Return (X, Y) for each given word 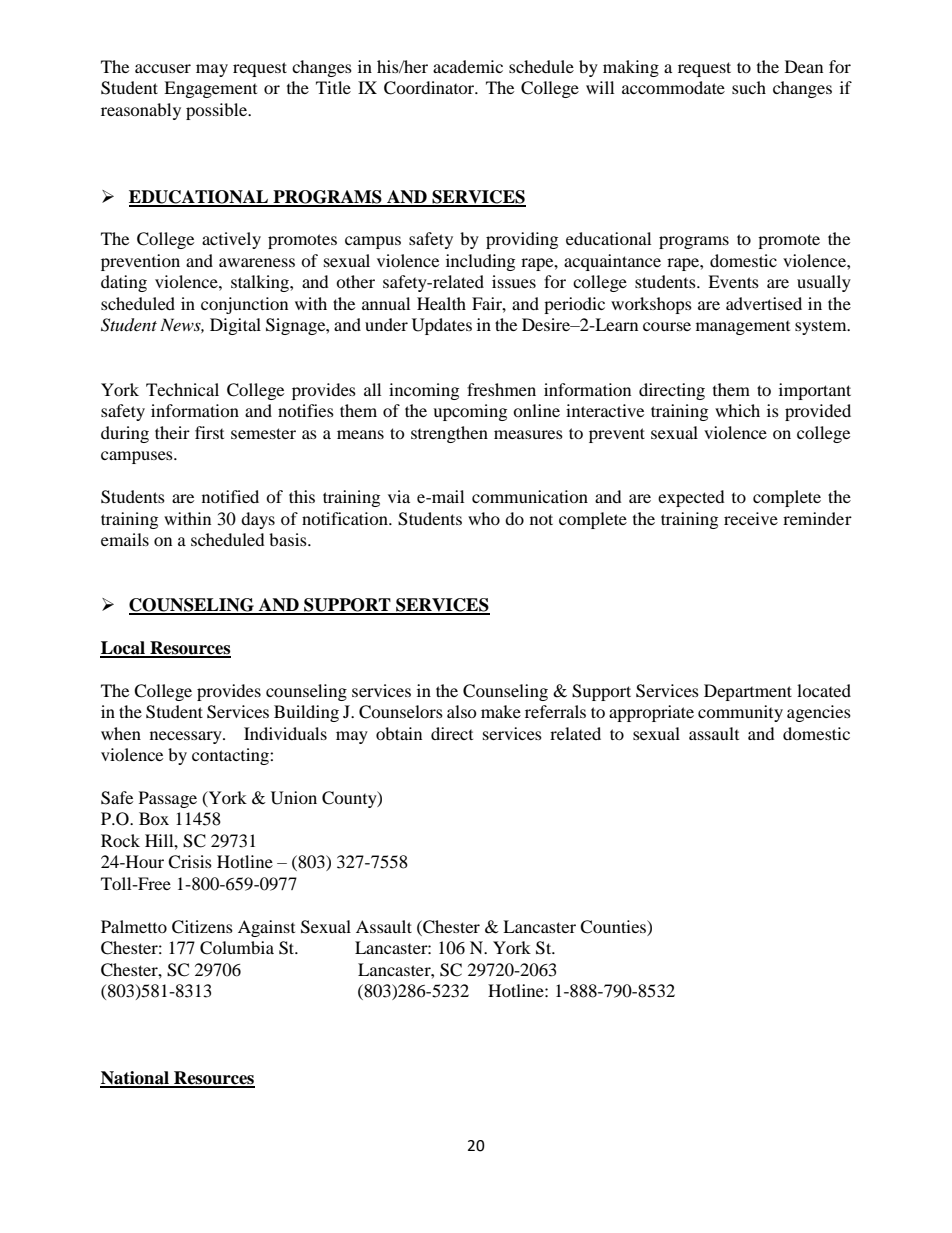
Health (441, 303)
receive (751, 518)
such (749, 87)
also (462, 711)
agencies (819, 713)
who (484, 518)
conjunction (244, 305)
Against (266, 928)
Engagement (210, 89)
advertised (764, 303)
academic (468, 66)
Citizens (202, 927)
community (740, 713)
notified (230, 496)
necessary (187, 737)
